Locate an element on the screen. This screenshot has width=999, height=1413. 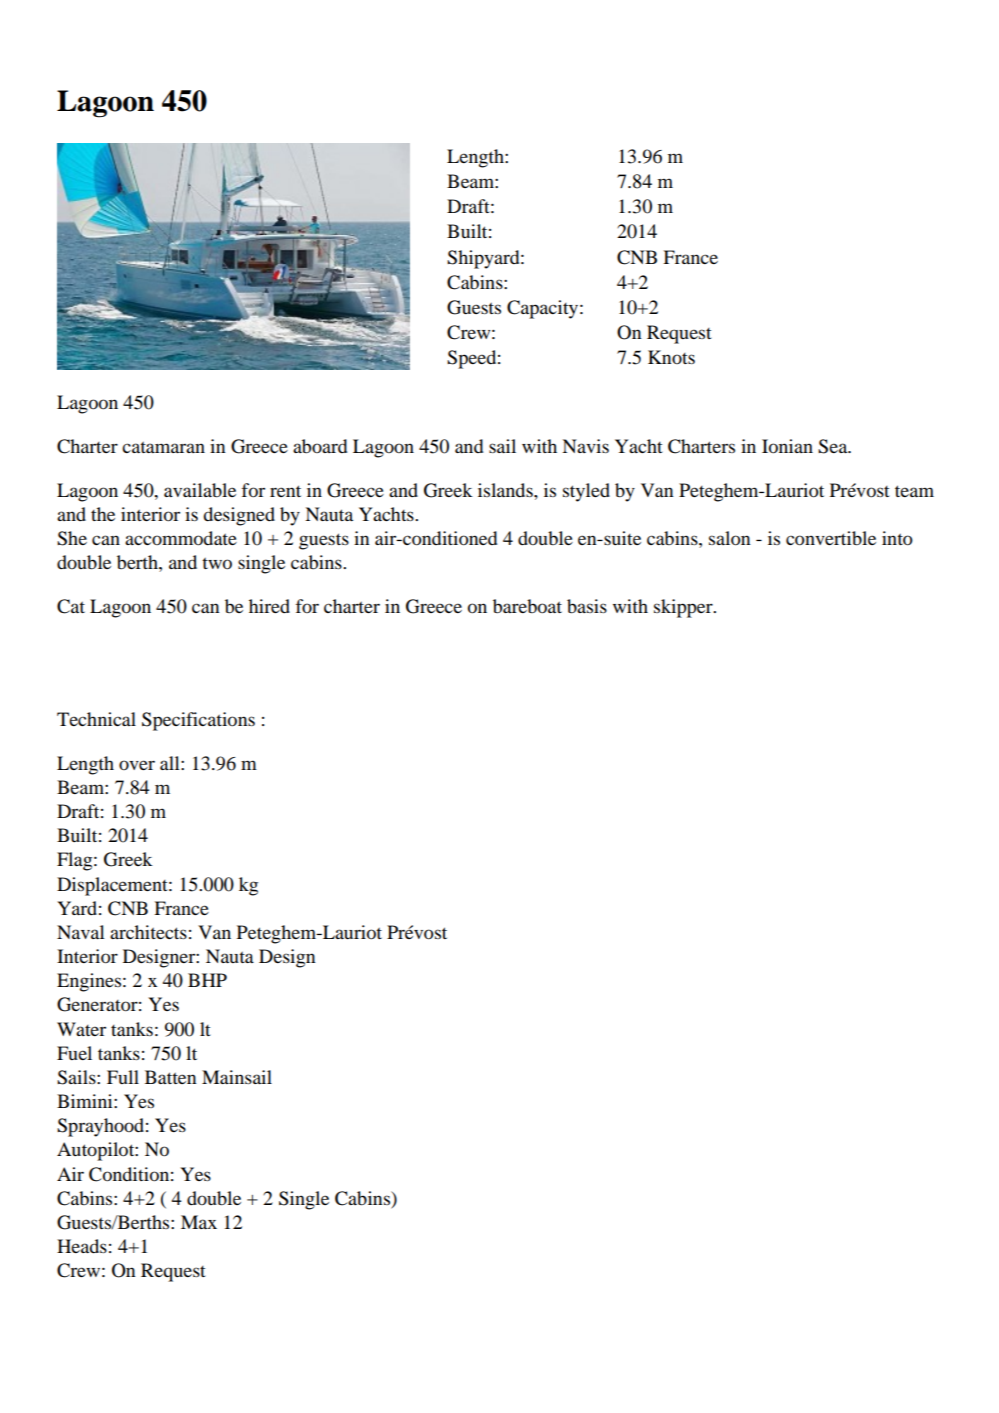
catamaran is located at coordinates (163, 447).
